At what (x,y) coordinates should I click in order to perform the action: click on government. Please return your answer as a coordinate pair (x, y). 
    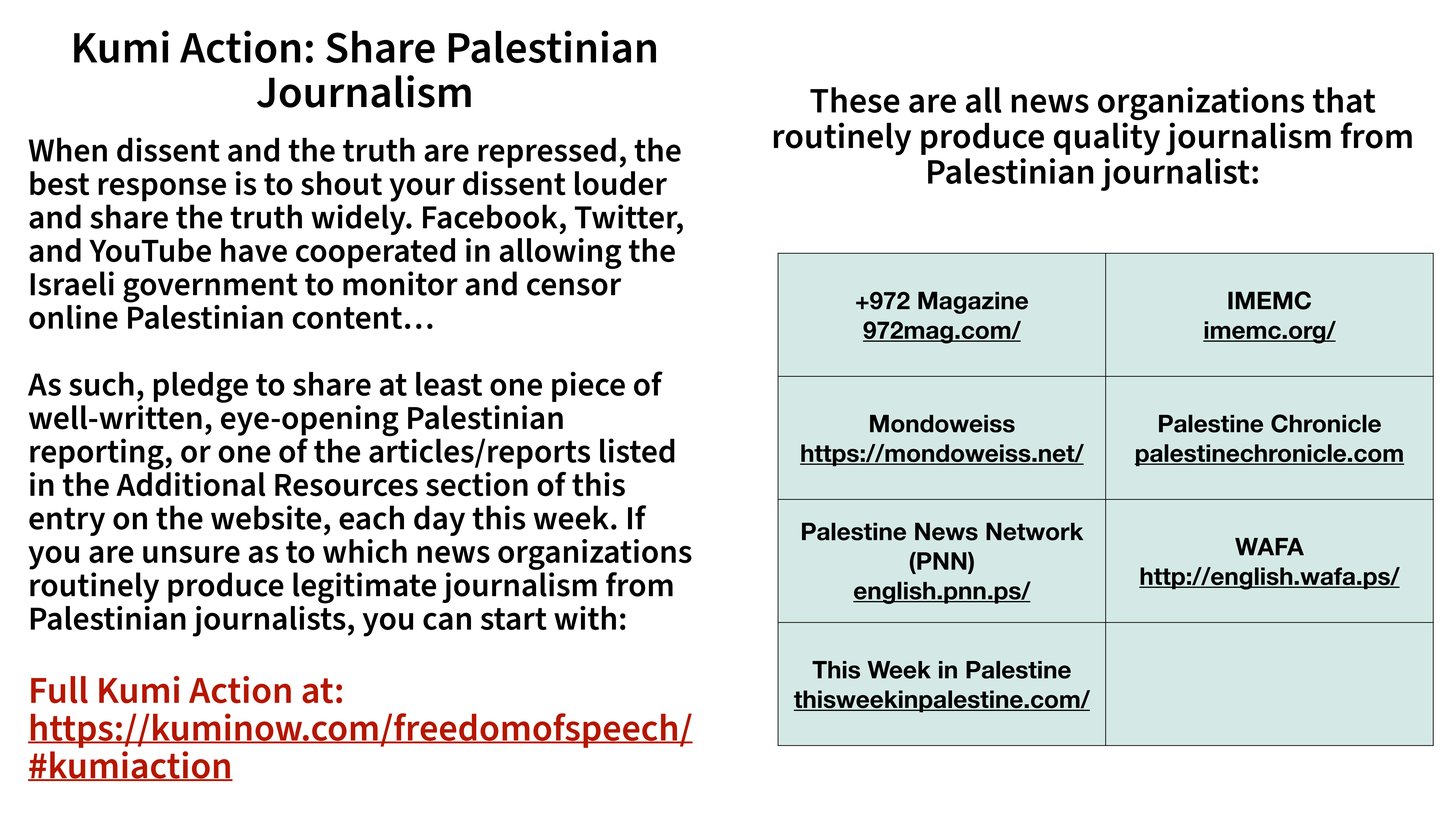
    Looking at the image, I should click on (210, 288).
